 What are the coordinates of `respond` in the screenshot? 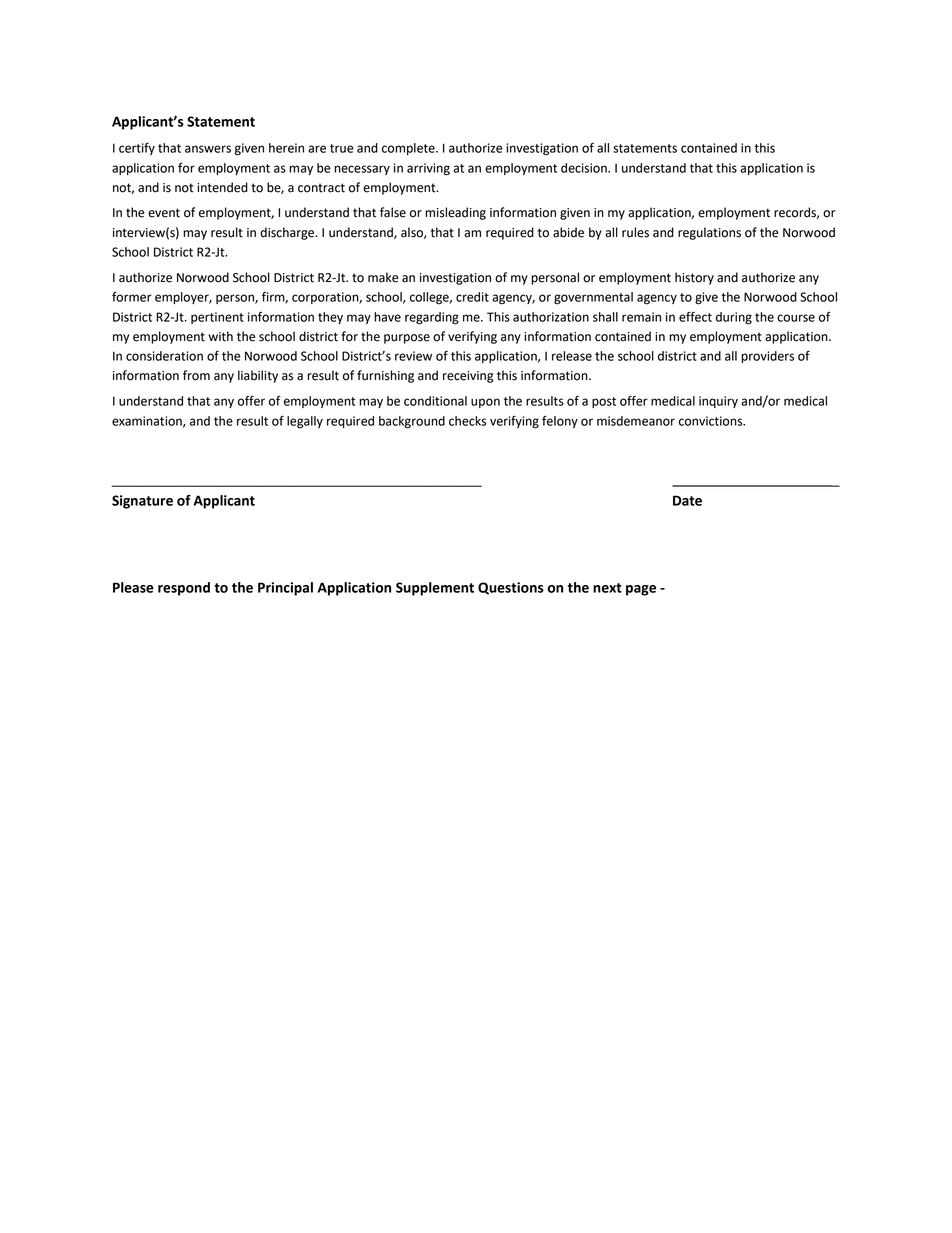 It's located at (184, 589).
